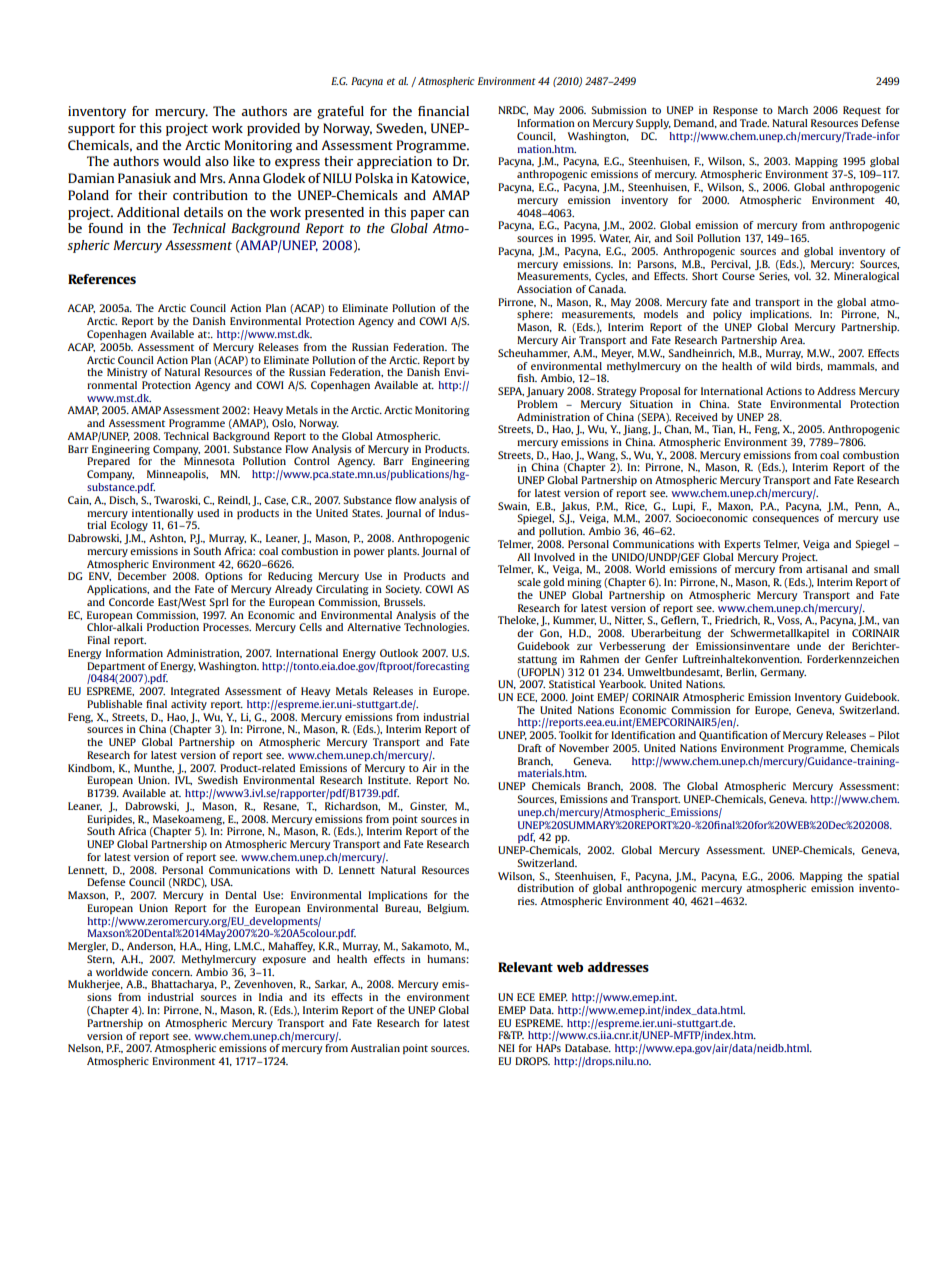 This image has width=952, height=1270. I want to click on wild, so click(781, 366).
